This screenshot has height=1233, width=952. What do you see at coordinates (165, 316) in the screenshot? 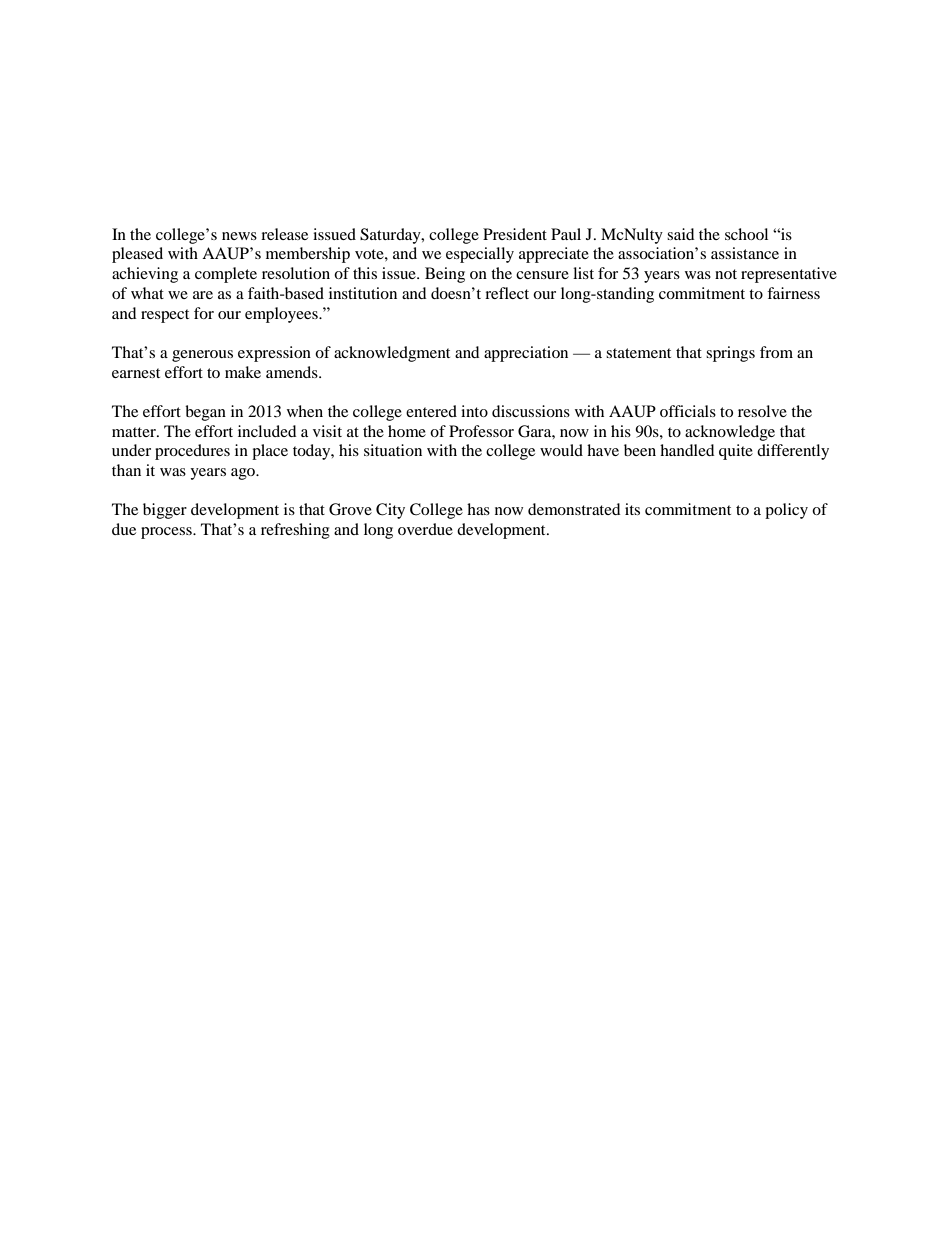
I see `respect` at bounding box center [165, 316].
